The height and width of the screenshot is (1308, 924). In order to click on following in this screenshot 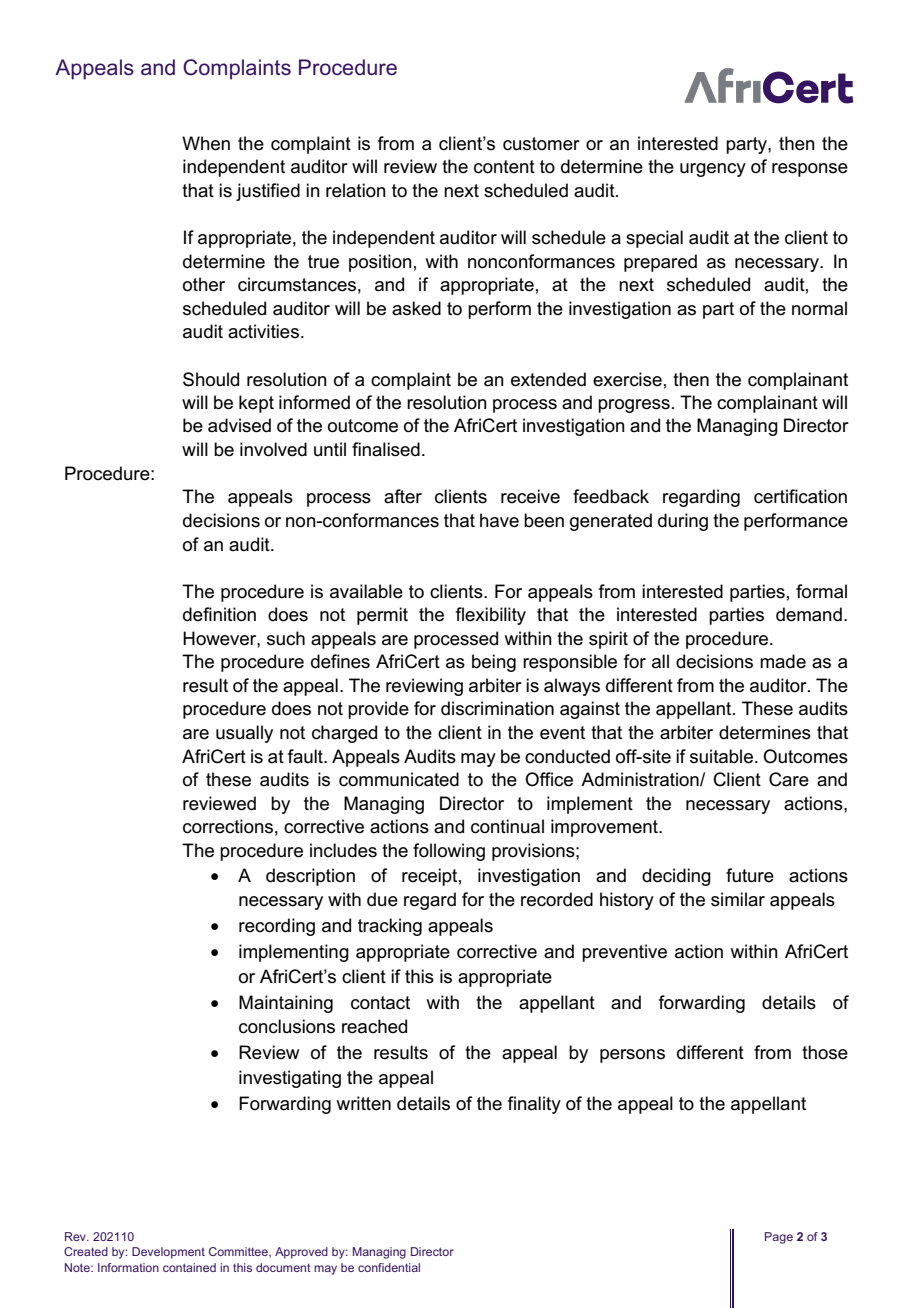, I will do `click(449, 852)`.
